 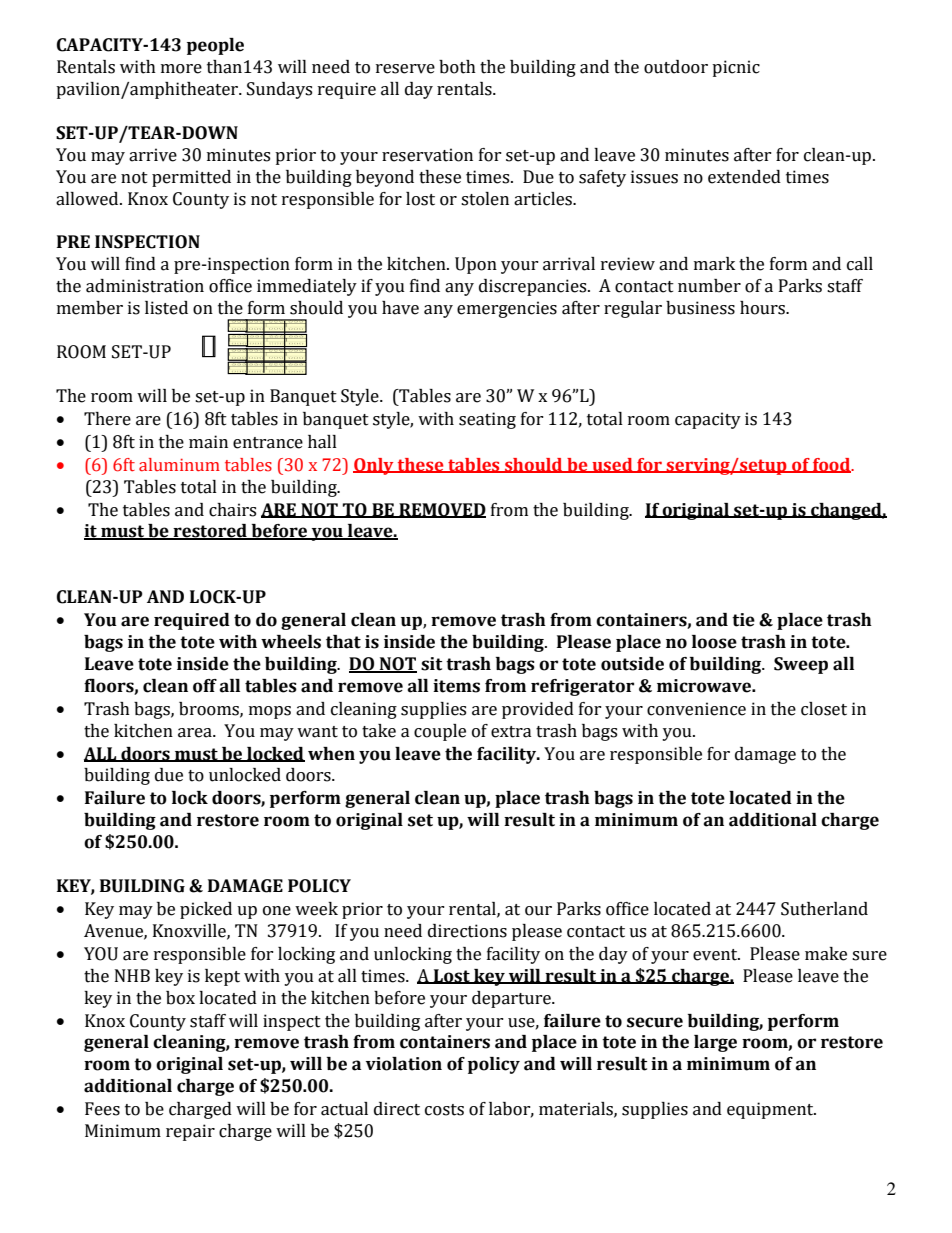 What do you see at coordinates (444, 1110) in the image?
I see `costs` at bounding box center [444, 1110].
